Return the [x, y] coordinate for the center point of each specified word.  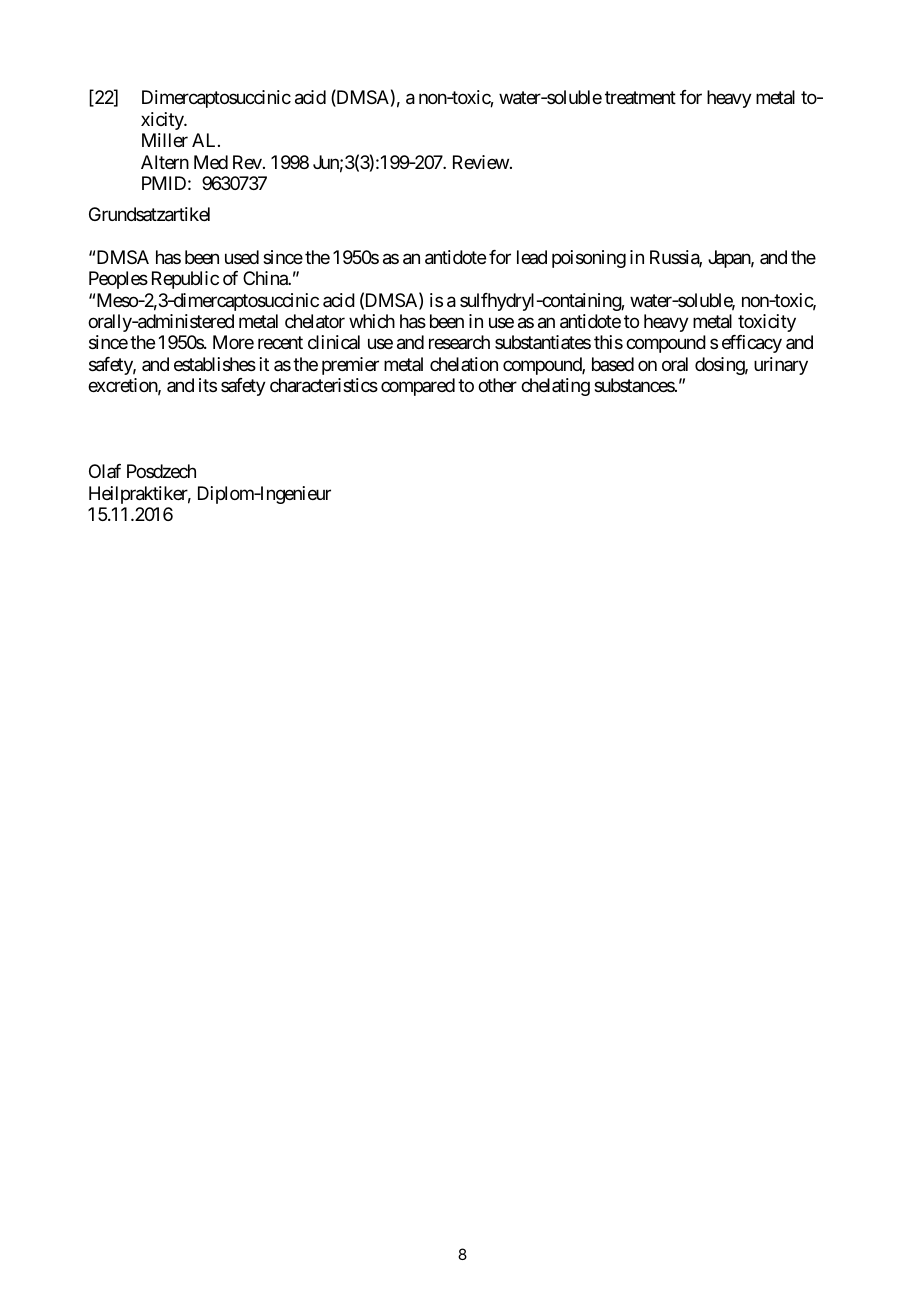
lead [532, 257]
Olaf [105, 471]
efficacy [752, 344]
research [459, 342]
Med [211, 162]
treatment [640, 98]
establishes [215, 364]
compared [418, 387]
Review [481, 162]
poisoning [589, 259]
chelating [555, 387]
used [242, 257]
